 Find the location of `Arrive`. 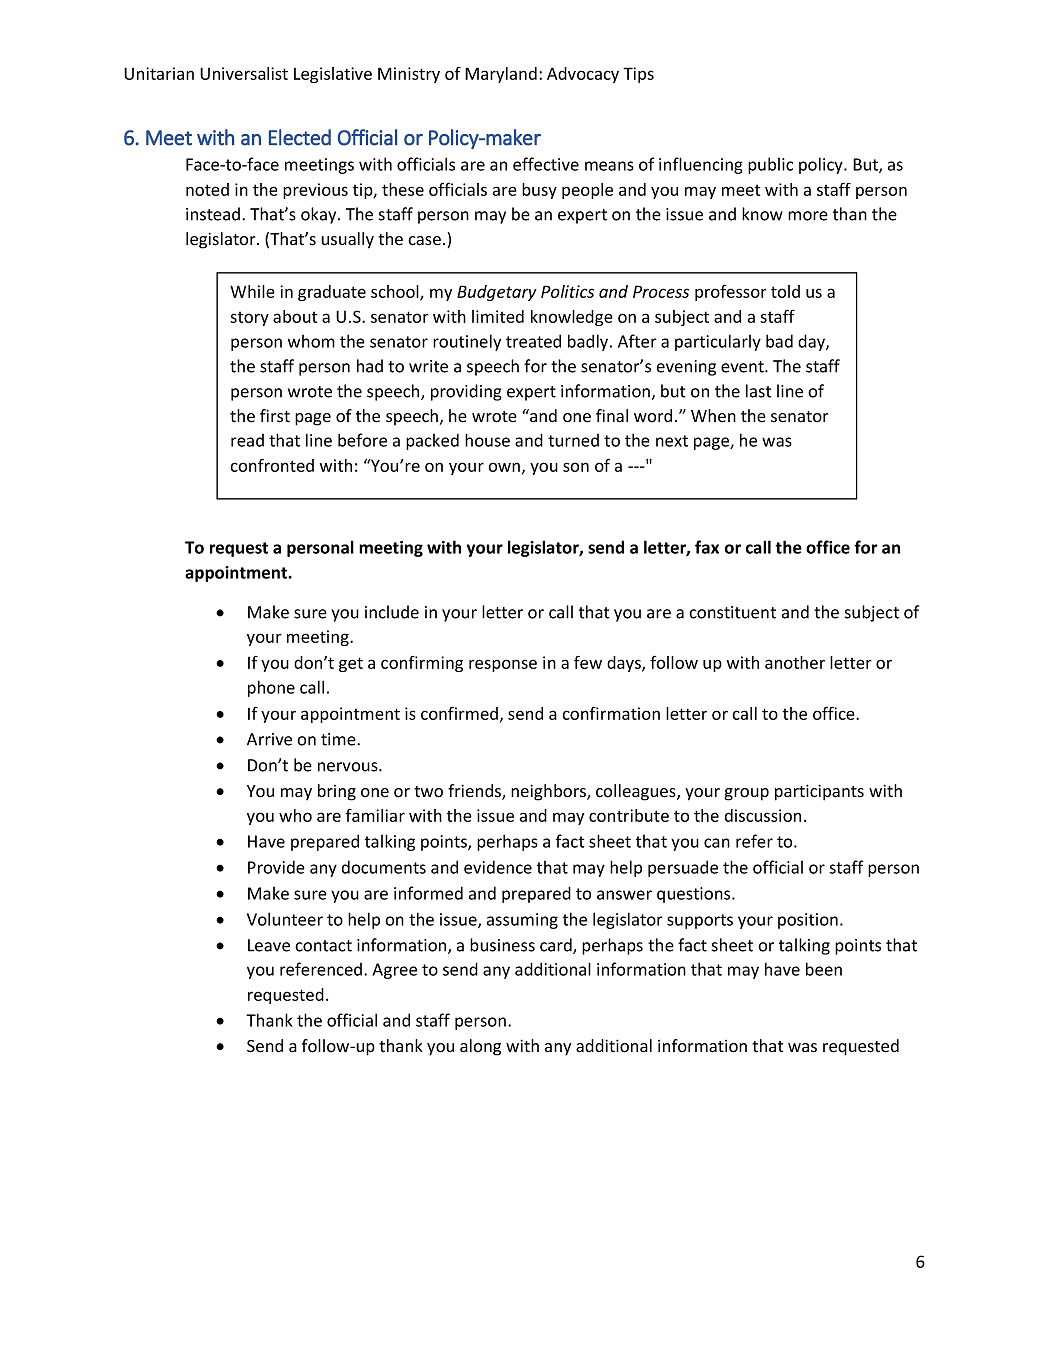

Arrive is located at coordinates (269, 739).
